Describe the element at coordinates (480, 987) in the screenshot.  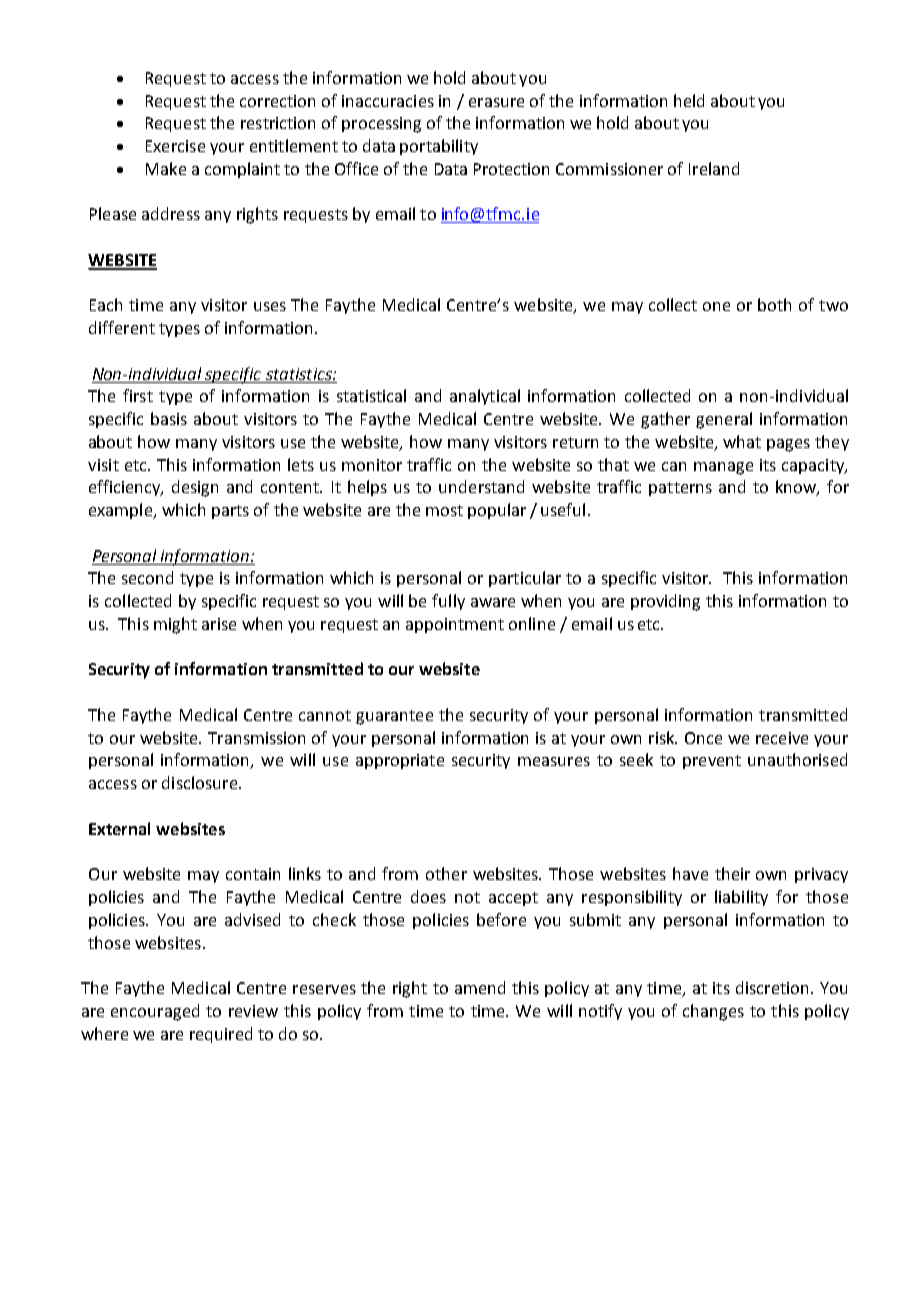
I see `amend` at that location.
